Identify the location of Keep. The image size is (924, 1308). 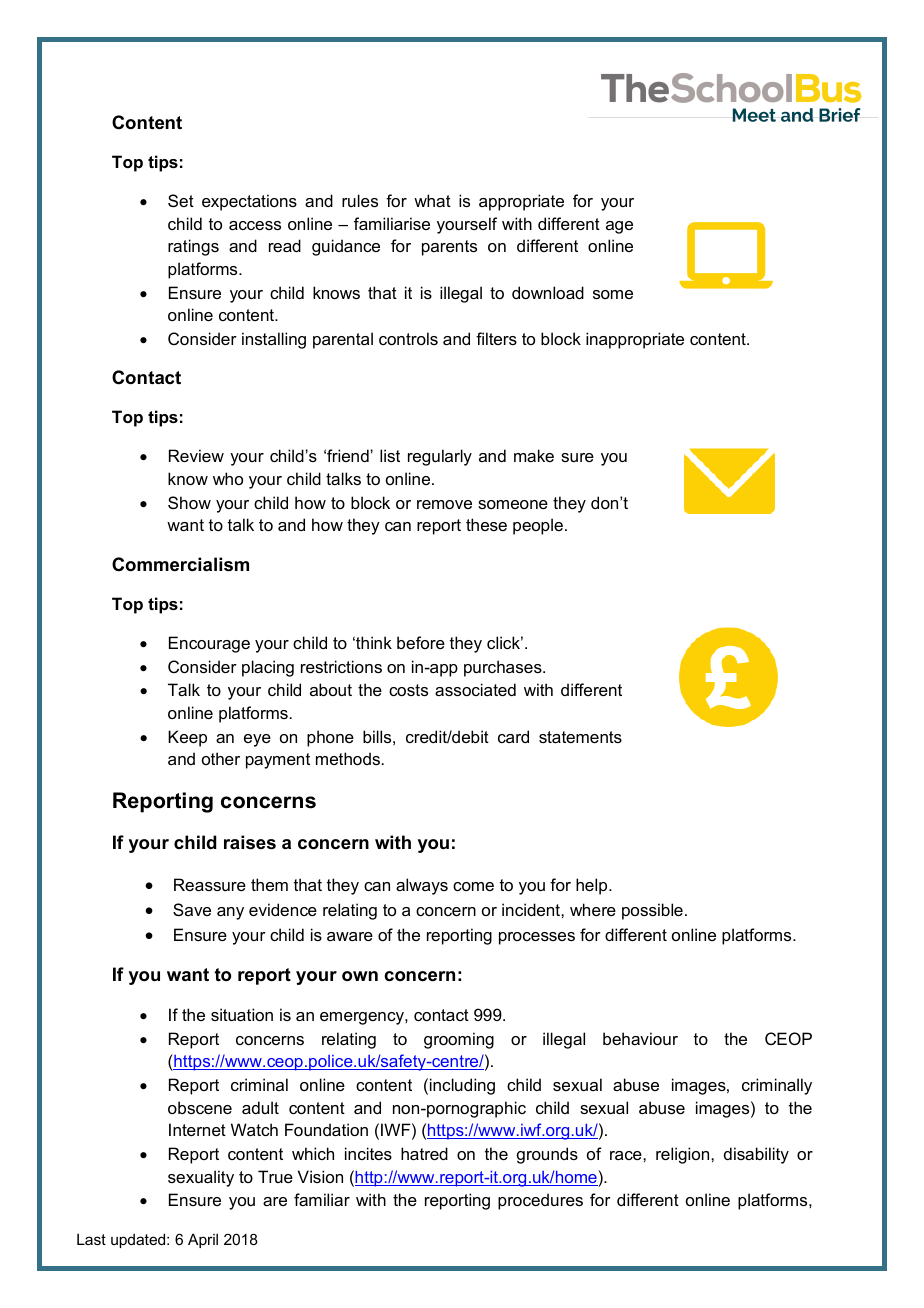
(187, 738).
